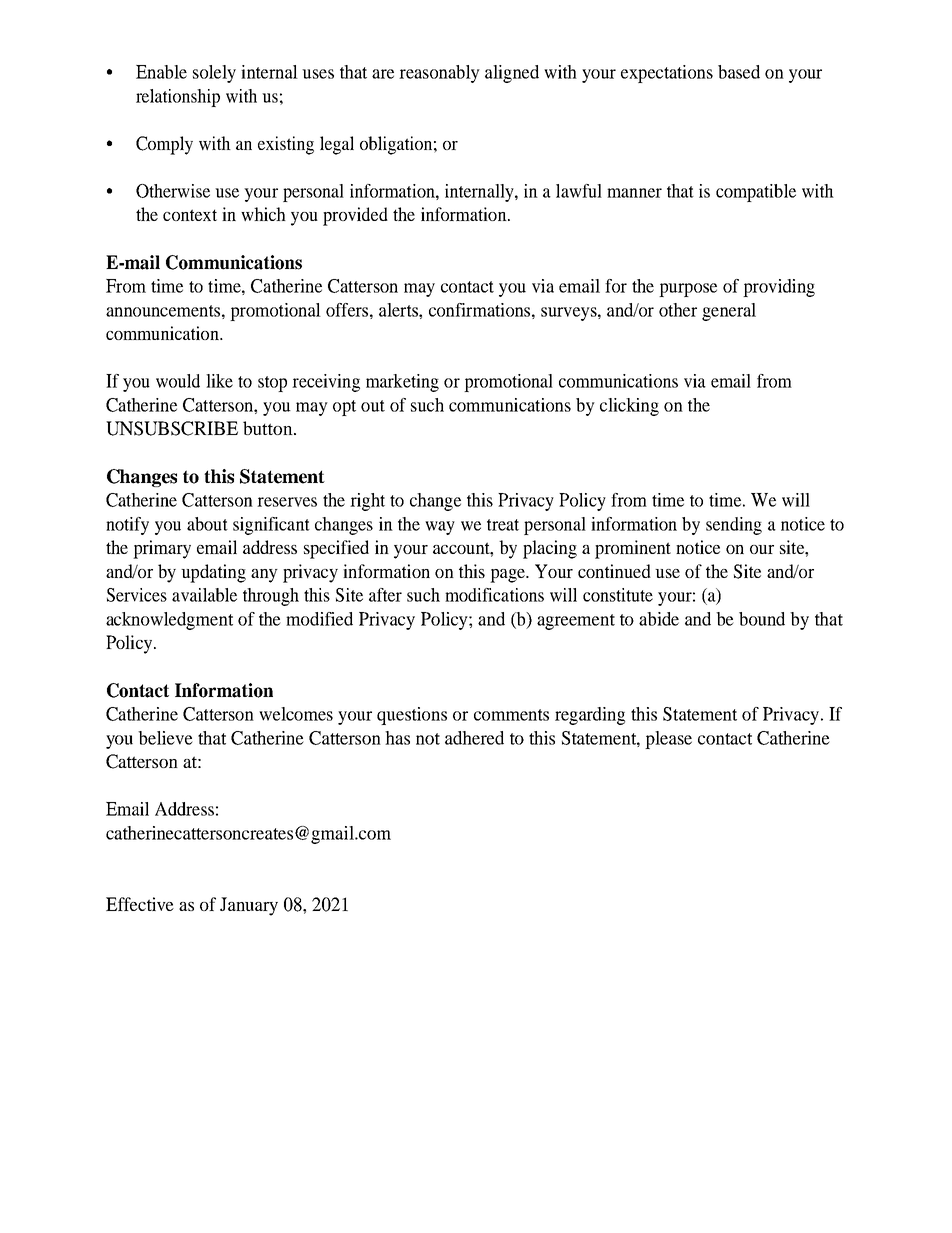 This screenshot has height=1233, width=952. Describe the element at coordinates (440, 528) in the screenshot. I see `way` at that location.
